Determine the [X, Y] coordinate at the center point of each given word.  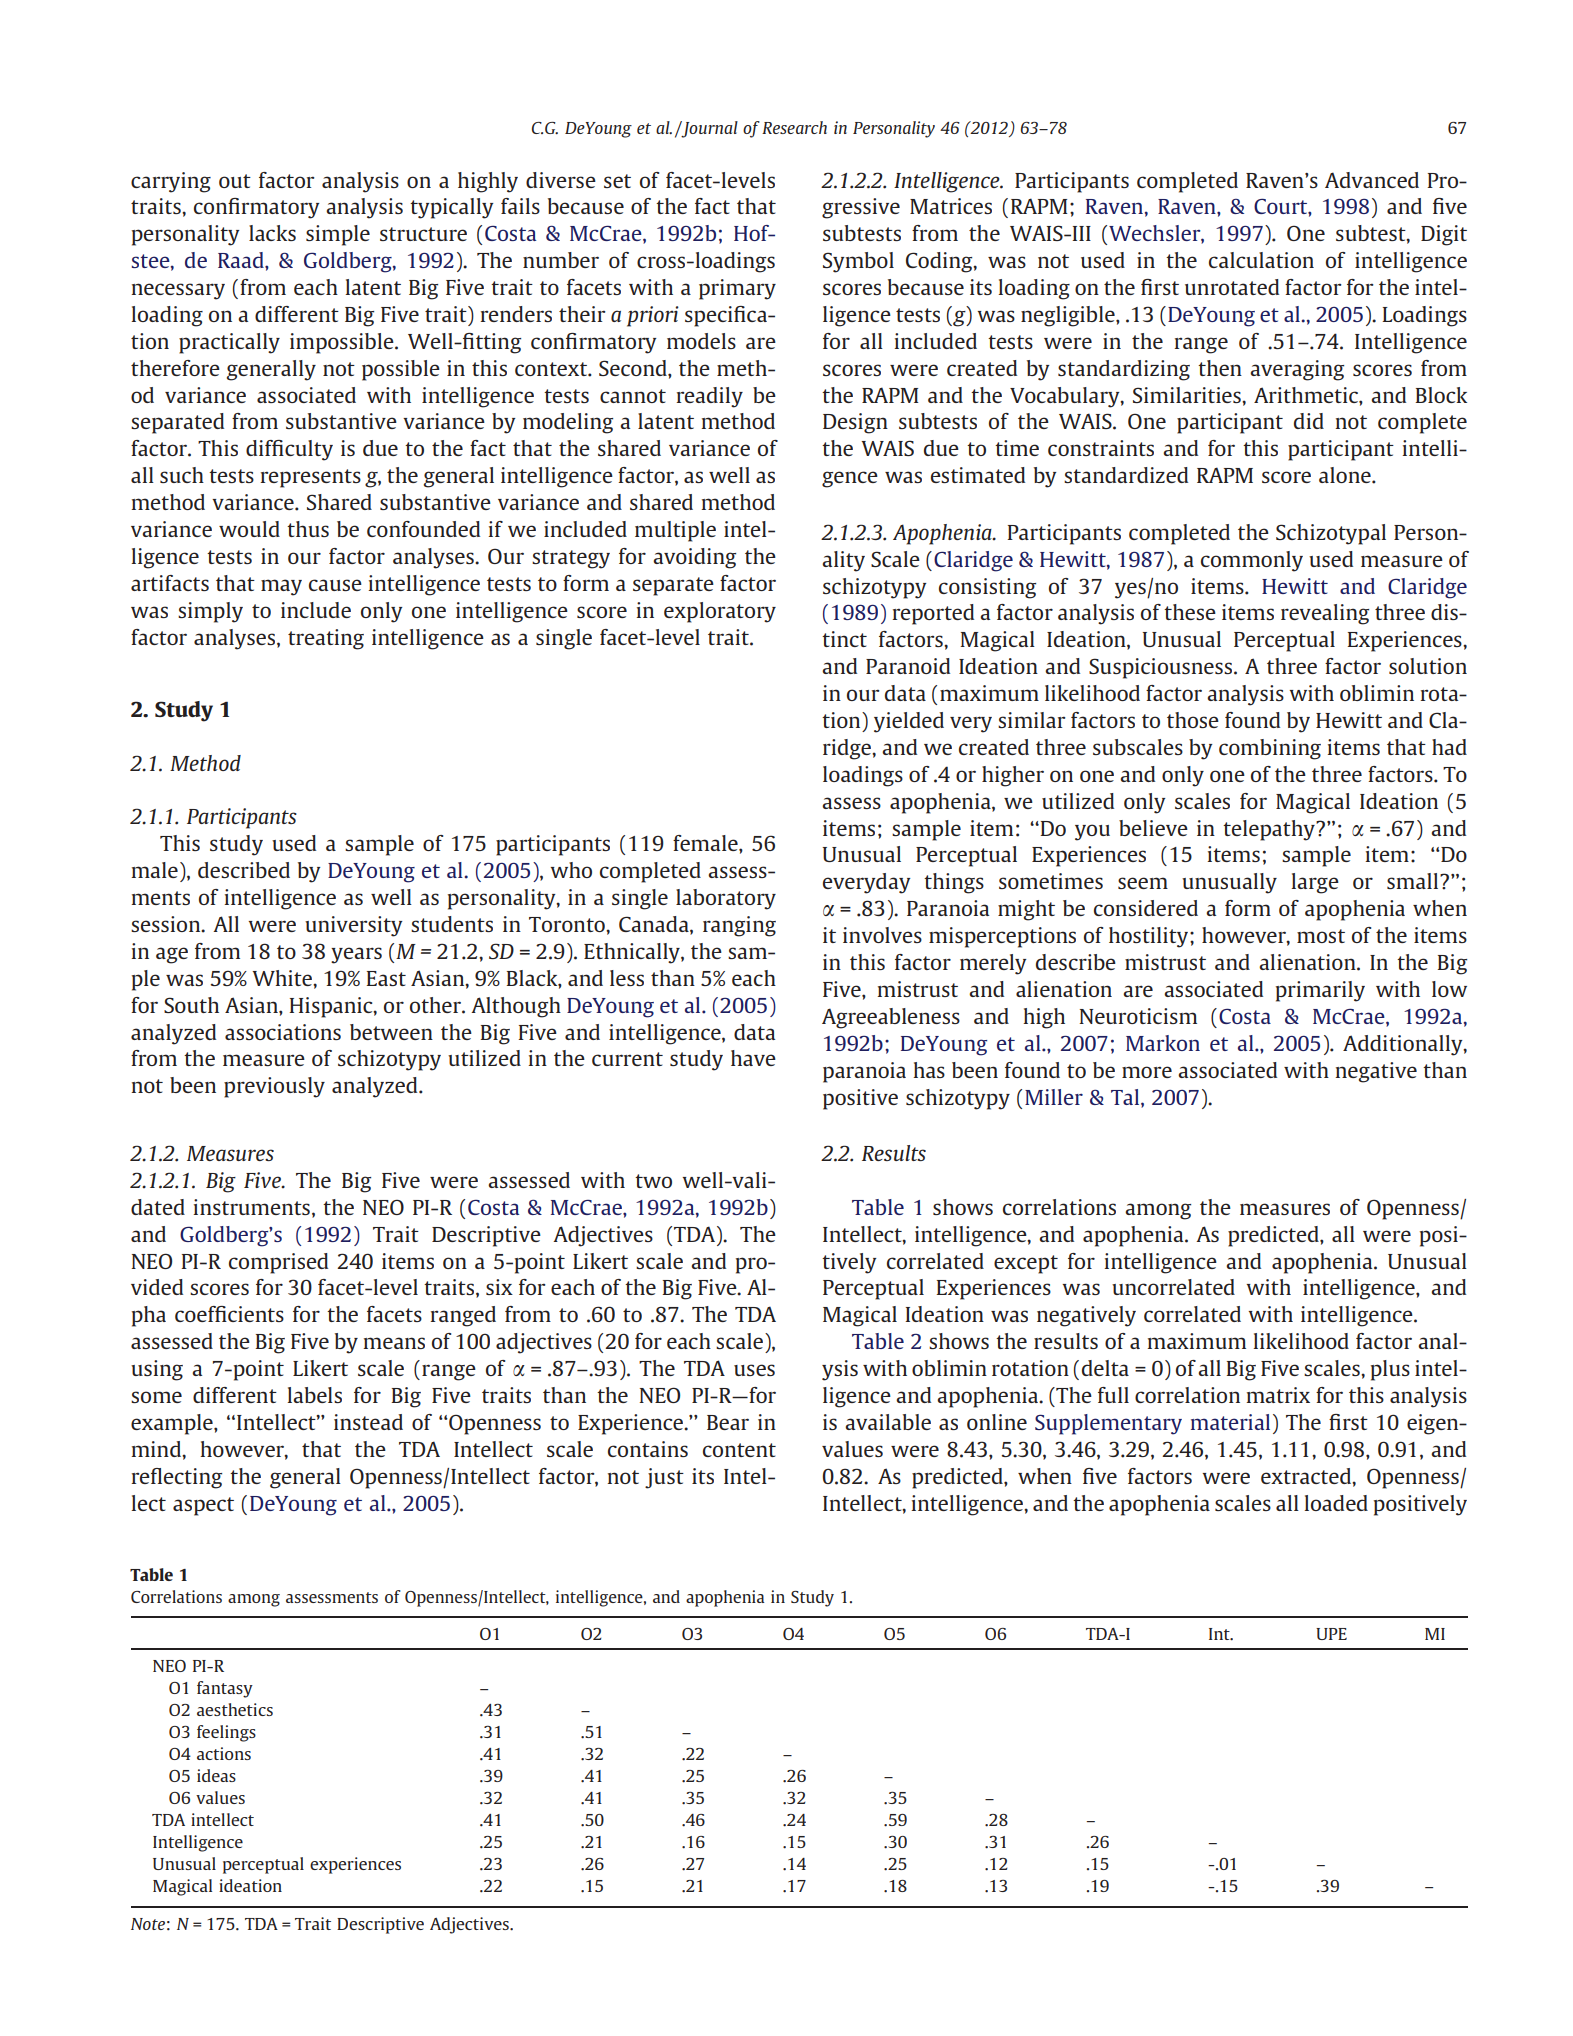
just [664, 1478]
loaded [1336, 1503]
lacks [272, 233]
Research [794, 127]
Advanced [1372, 180]
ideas [216, 1775]
